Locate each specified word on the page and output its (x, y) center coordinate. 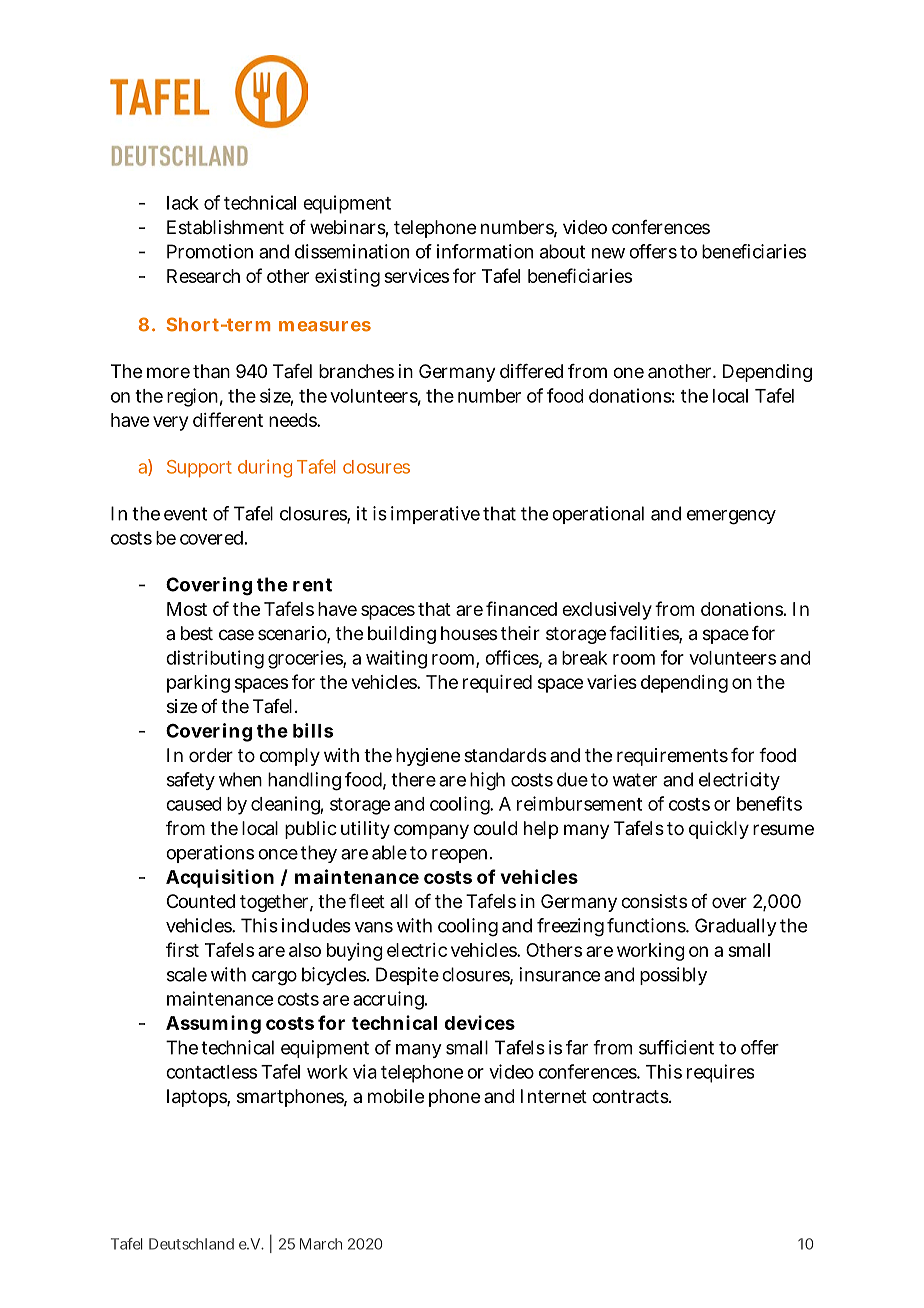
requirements (672, 757)
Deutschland (191, 1244)
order (211, 755)
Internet (554, 1096)
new (608, 253)
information (485, 251)
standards (505, 755)
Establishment (225, 227)
